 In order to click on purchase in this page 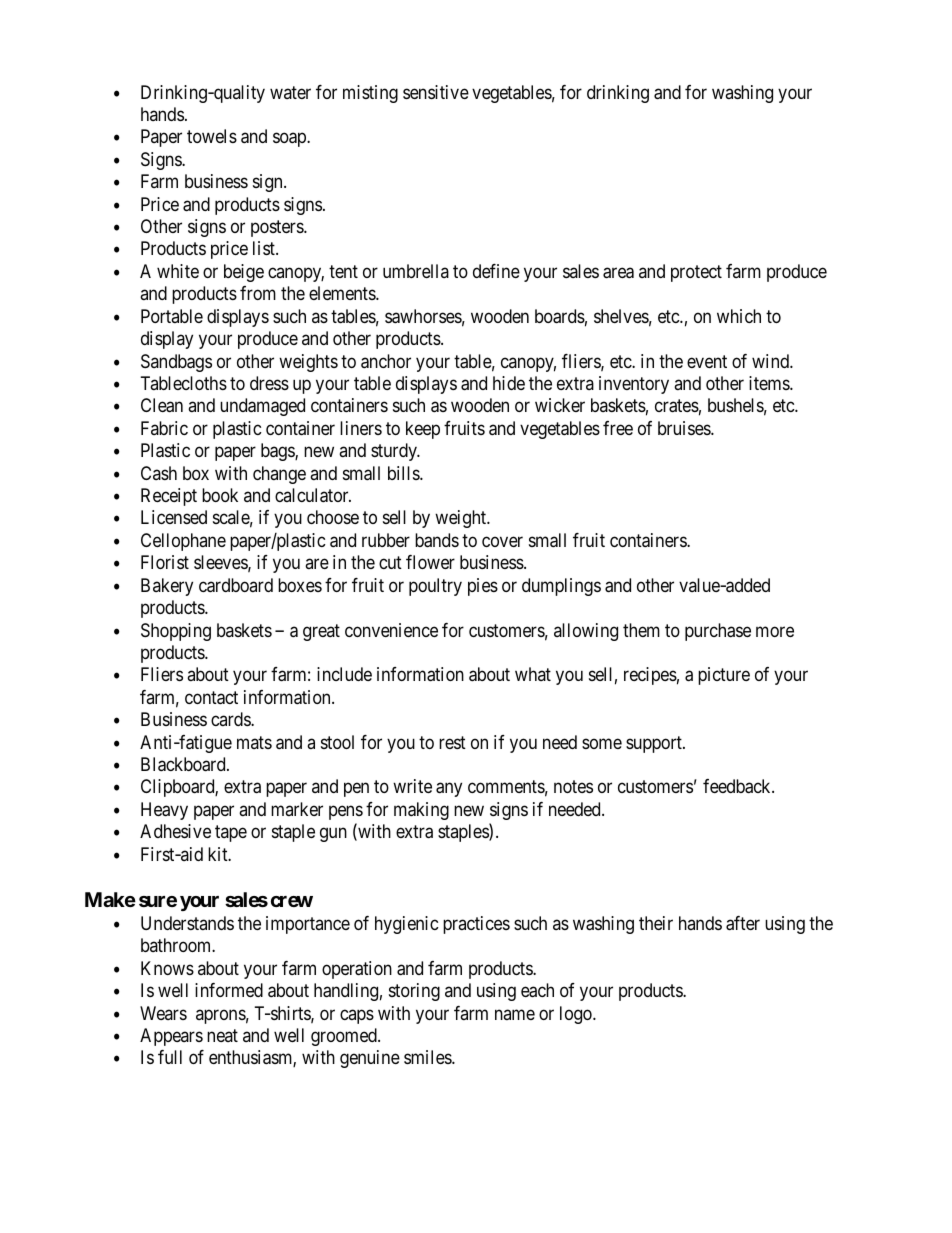, I will do `click(718, 632)`.
